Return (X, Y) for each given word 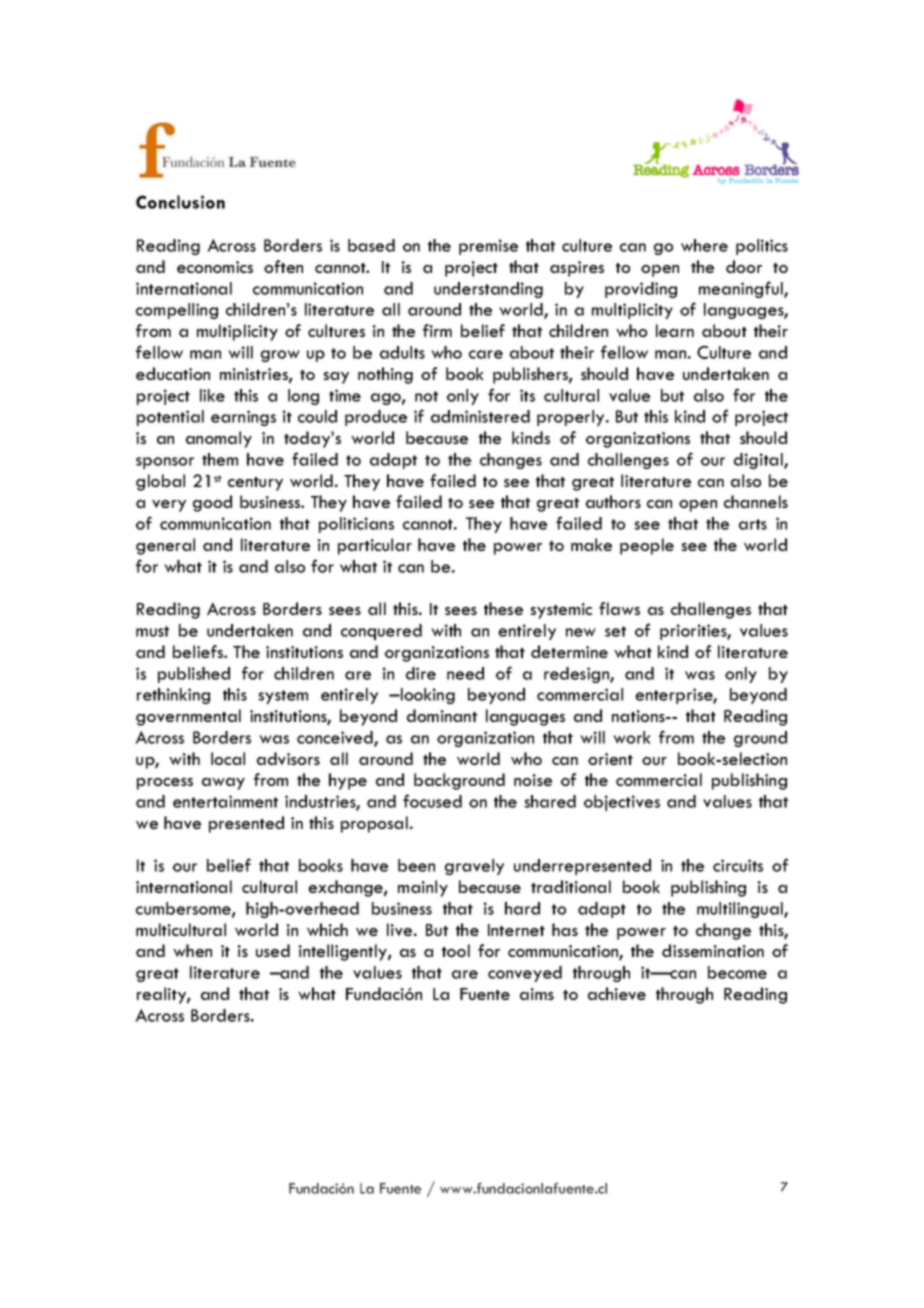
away (223, 784)
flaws (619, 608)
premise (488, 247)
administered (480, 416)
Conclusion (180, 202)
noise (533, 780)
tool (456, 950)
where (704, 245)
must (152, 631)
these (503, 608)
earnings (243, 418)
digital (759, 461)
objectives (622, 803)
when (192, 950)
